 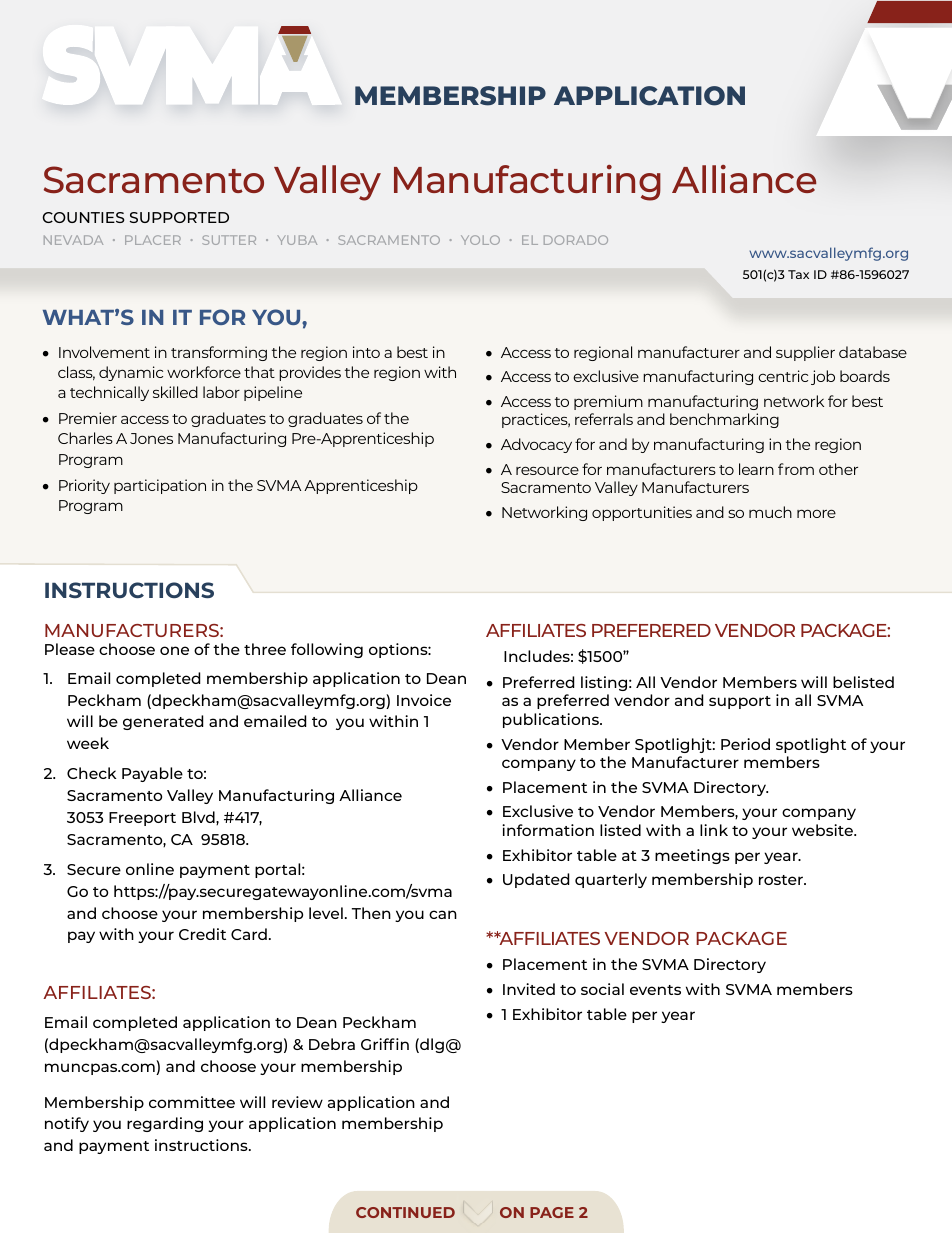 What do you see at coordinates (160, 486) in the document?
I see `participation` at bounding box center [160, 486].
